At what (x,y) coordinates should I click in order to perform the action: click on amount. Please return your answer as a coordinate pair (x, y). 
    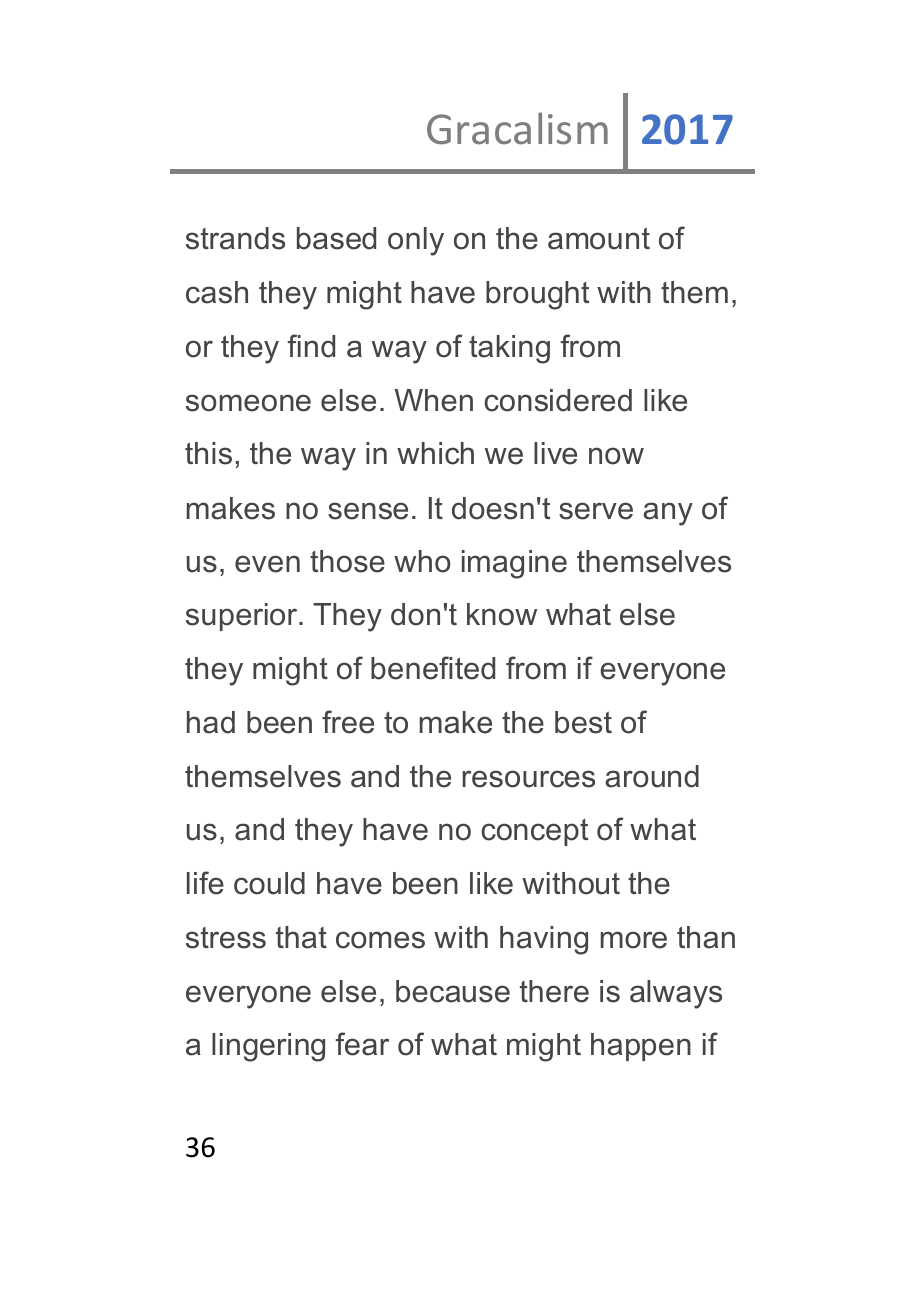
    Looking at the image, I should click on (599, 239).
